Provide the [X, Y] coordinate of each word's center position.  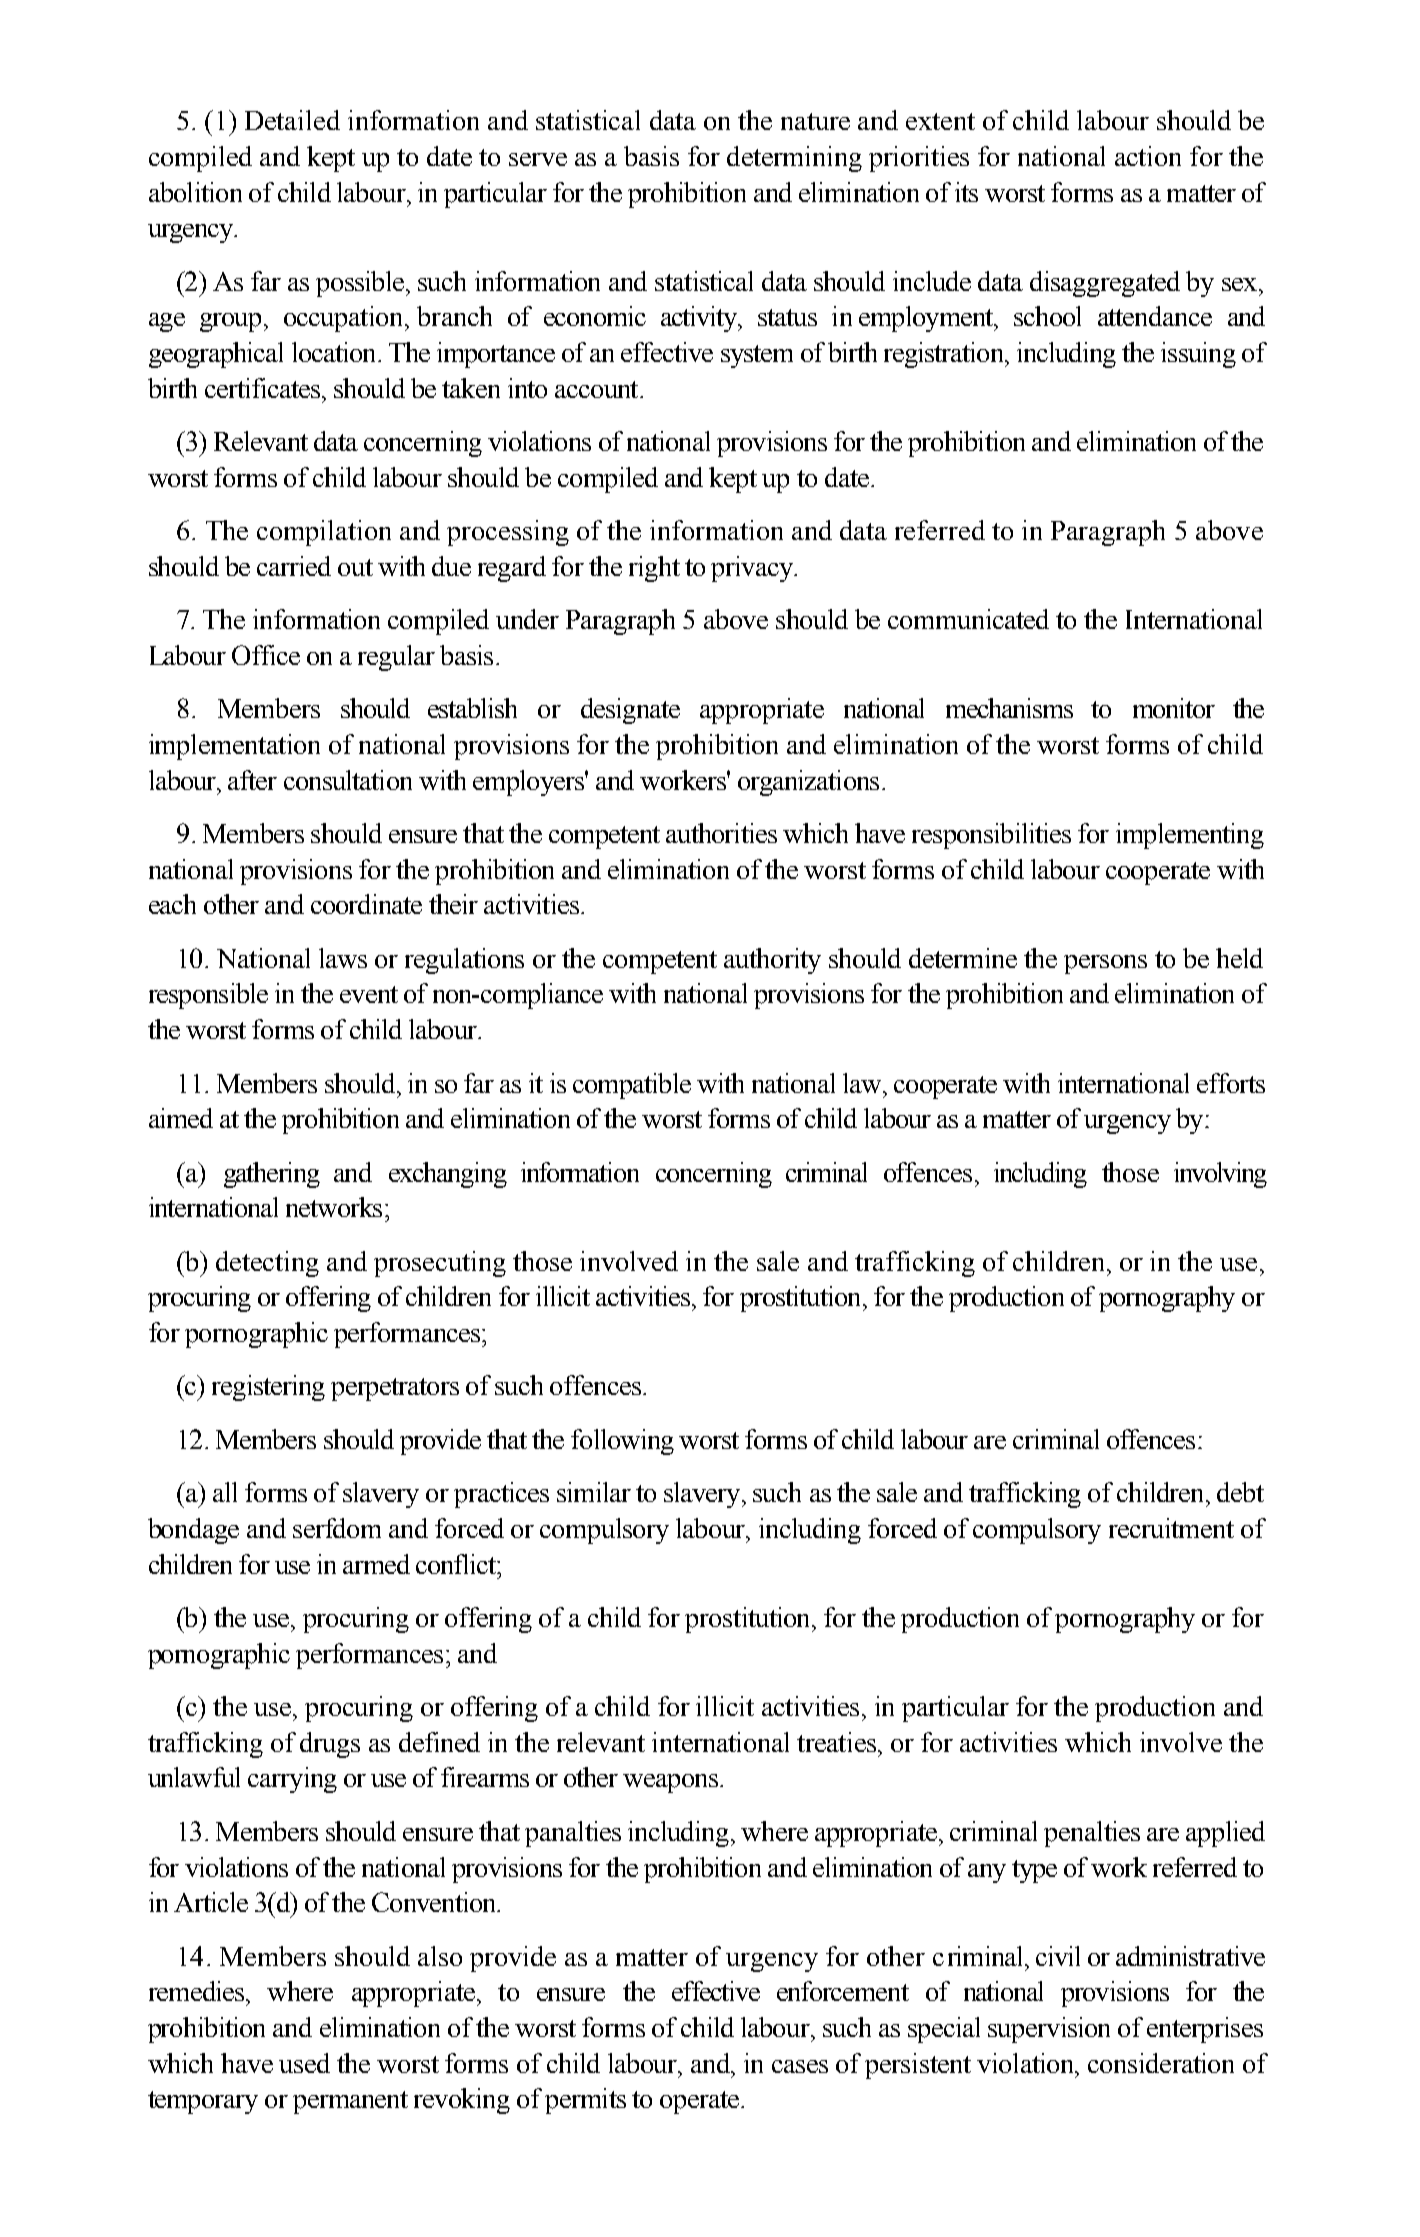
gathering [272, 1175]
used [304, 2063]
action [1148, 156]
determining [794, 159]
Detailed [292, 120]
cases [800, 2066]
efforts [1231, 1083]
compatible [632, 1086]
